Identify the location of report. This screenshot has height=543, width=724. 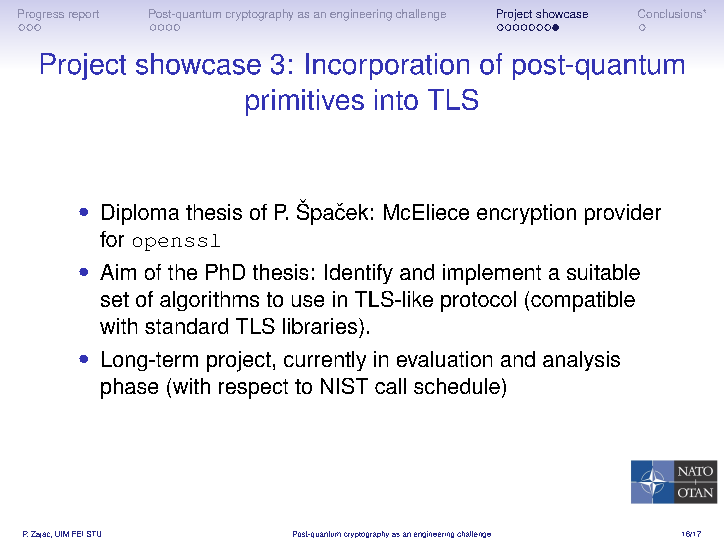
(84, 15).
